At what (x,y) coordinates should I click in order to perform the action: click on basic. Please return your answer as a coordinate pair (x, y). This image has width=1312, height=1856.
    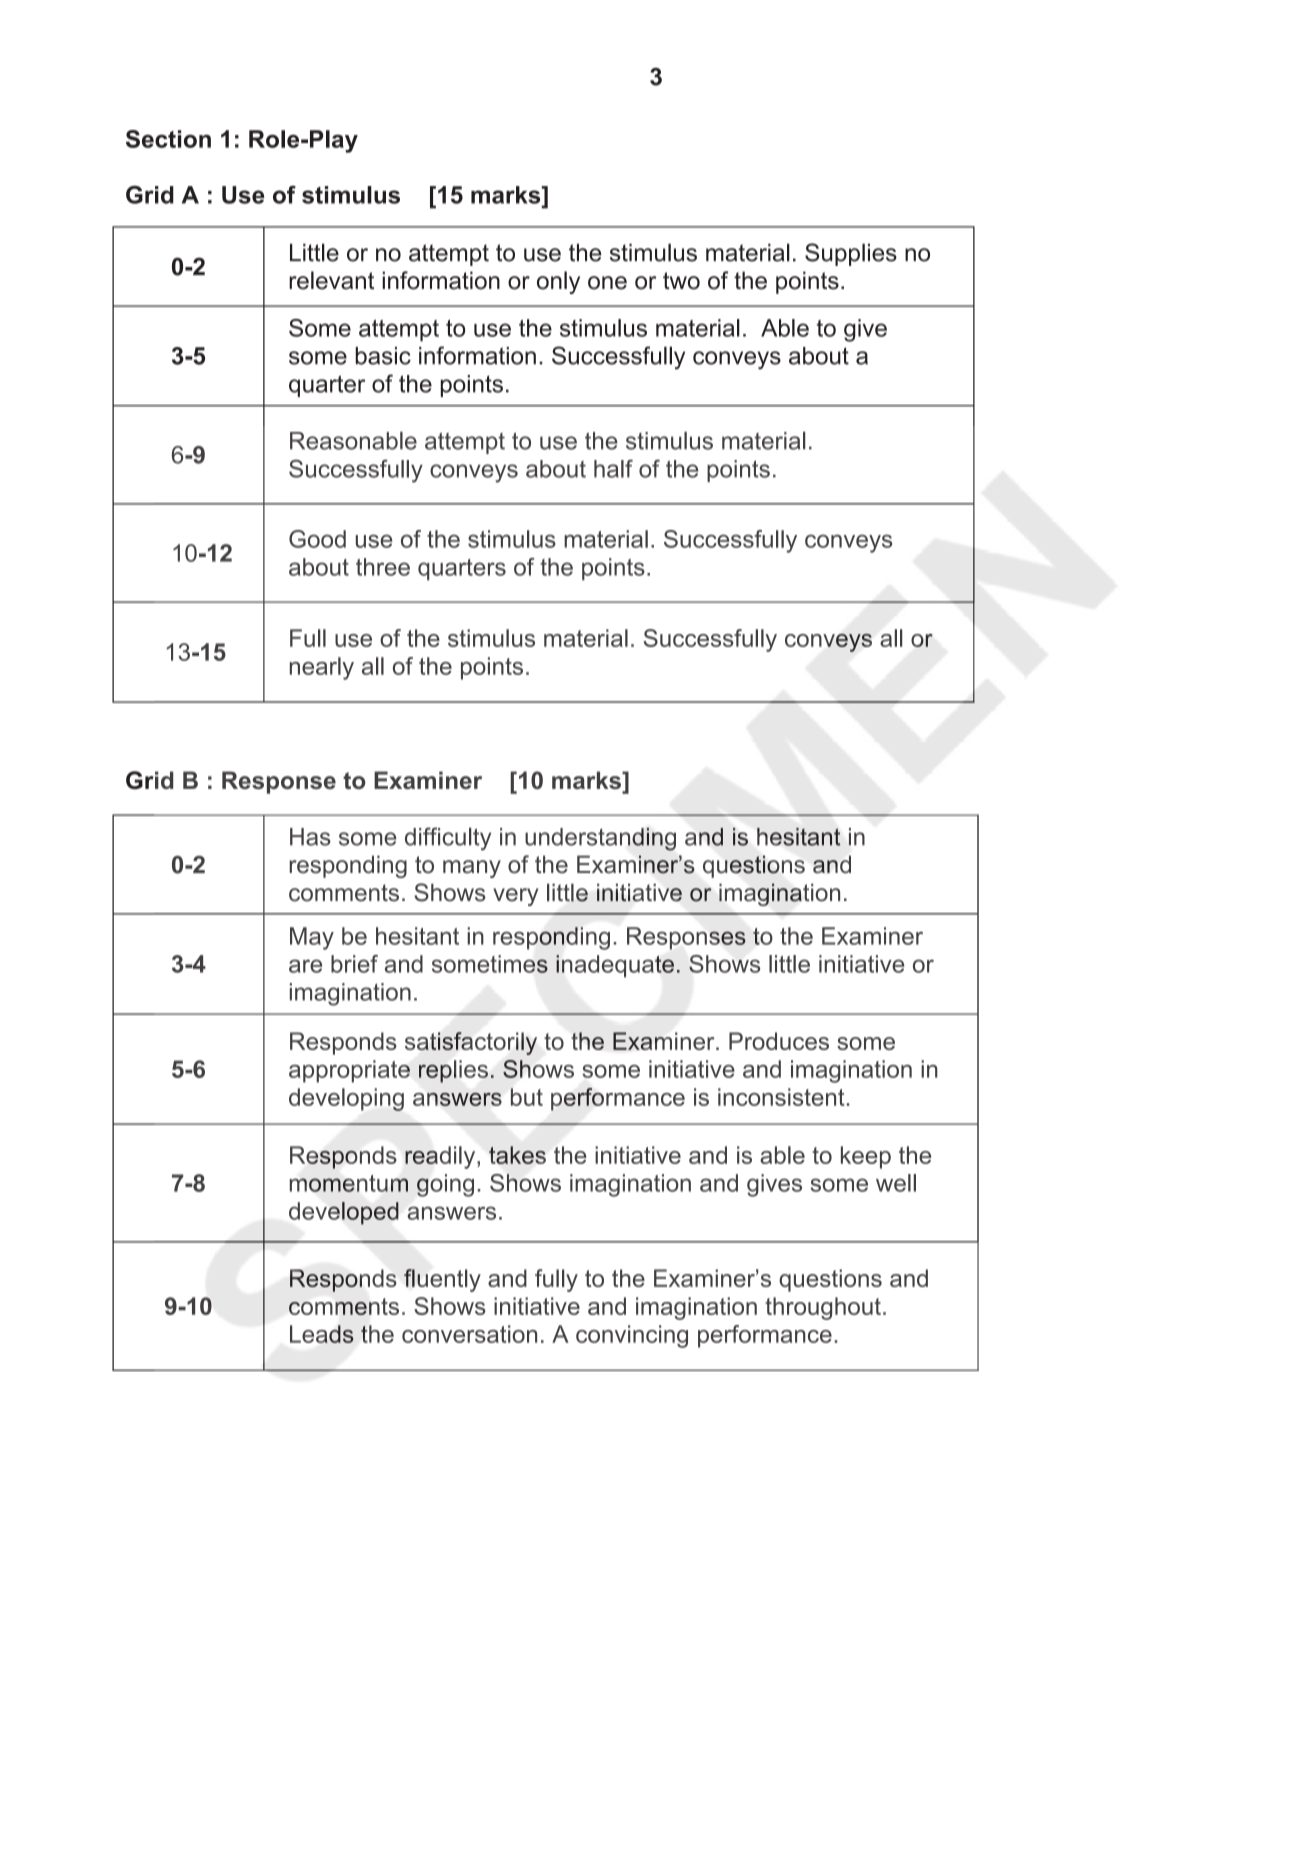
    Looking at the image, I should click on (383, 356).
